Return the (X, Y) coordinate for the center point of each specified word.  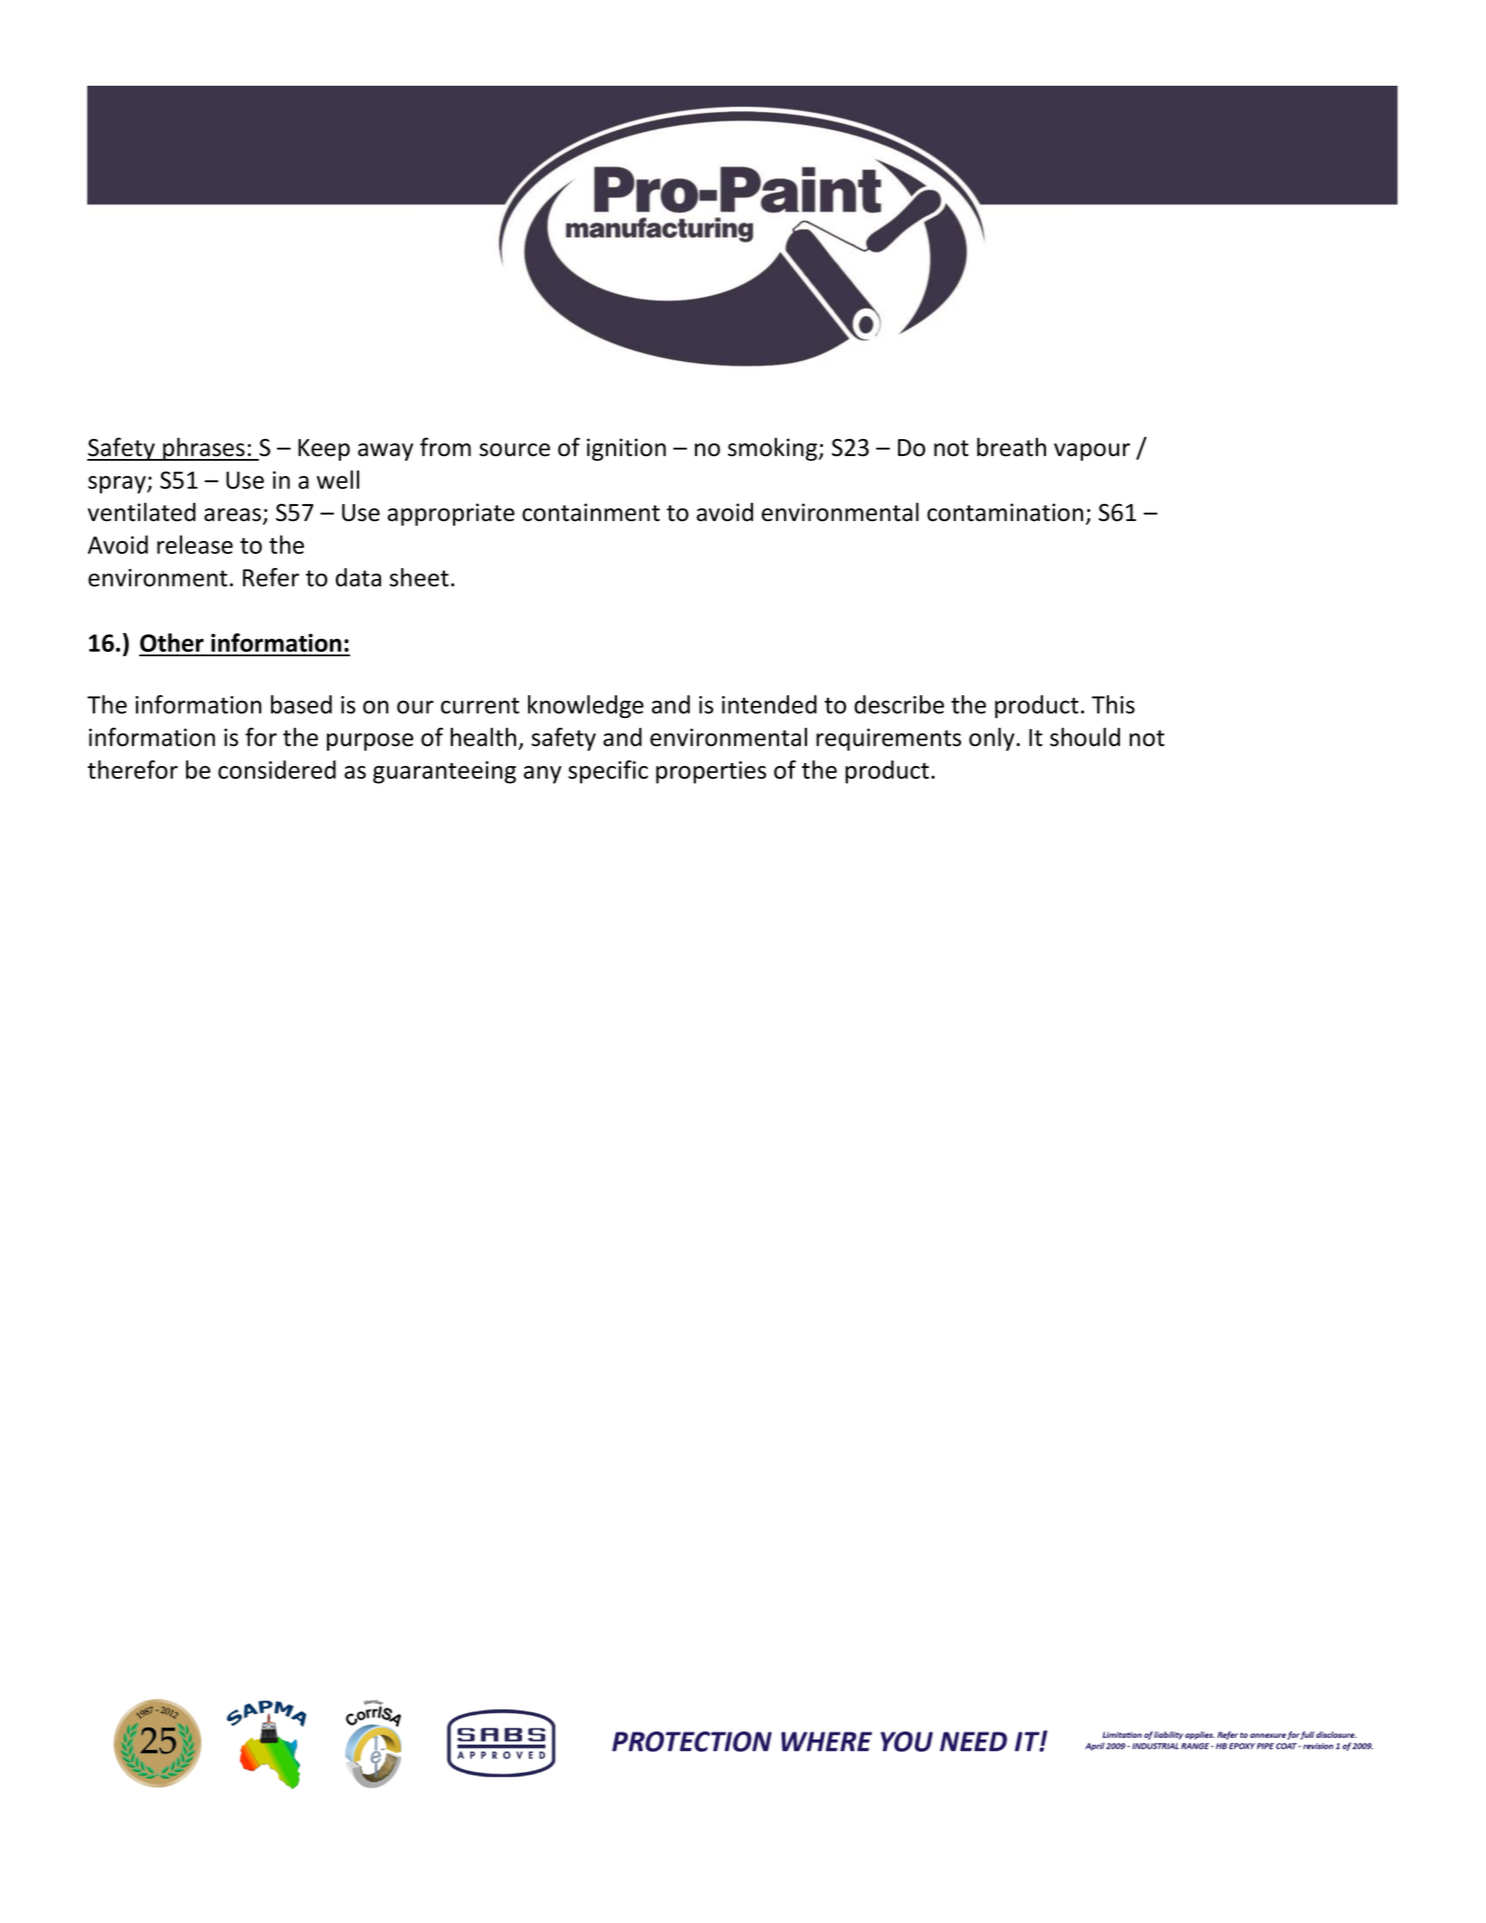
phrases (204, 449)
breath (1011, 447)
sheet (419, 577)
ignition (626, 449)
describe (899, 704)
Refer (271, 577)
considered (277, 769)
